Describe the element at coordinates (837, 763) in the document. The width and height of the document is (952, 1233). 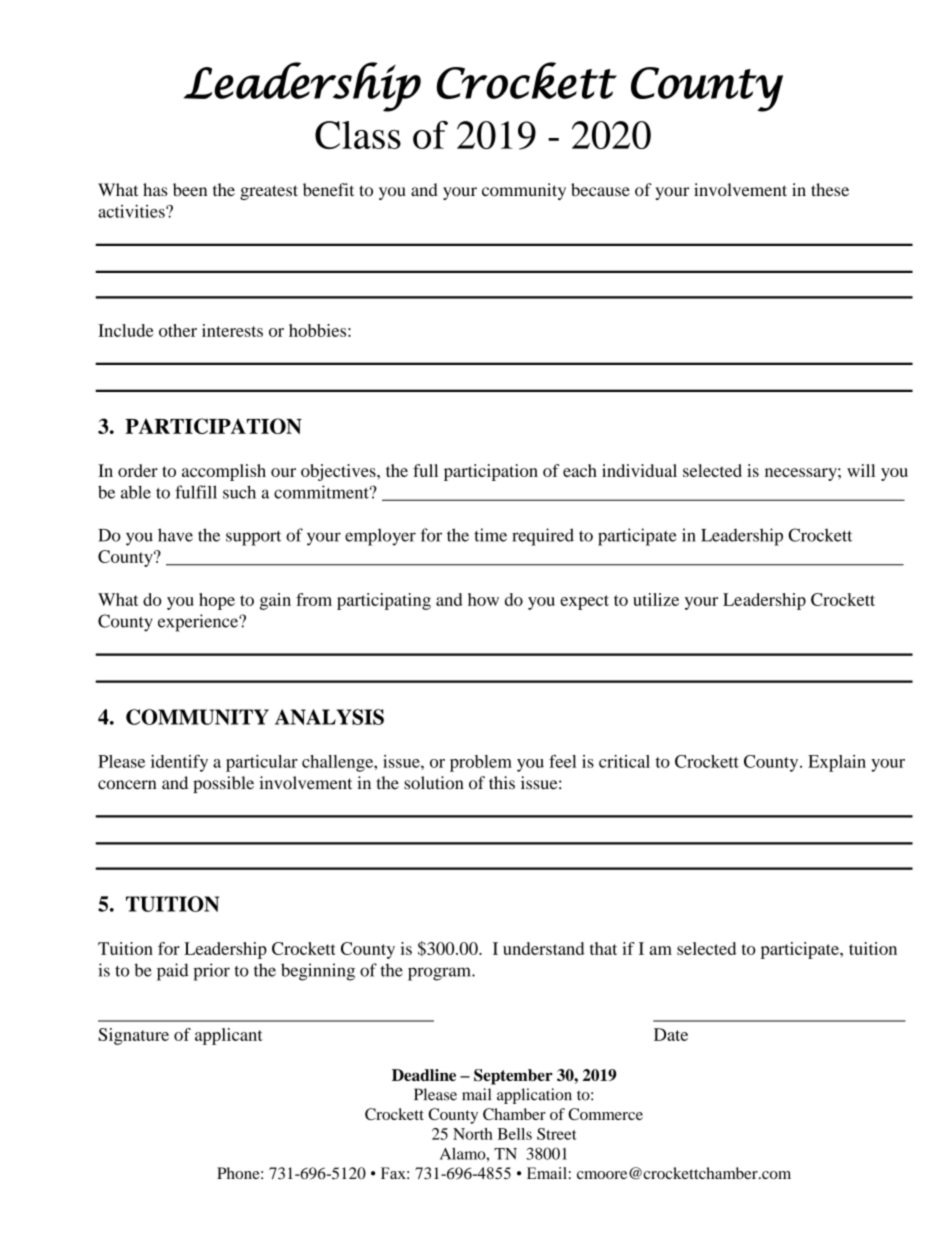
I see `Explain` at that location.
